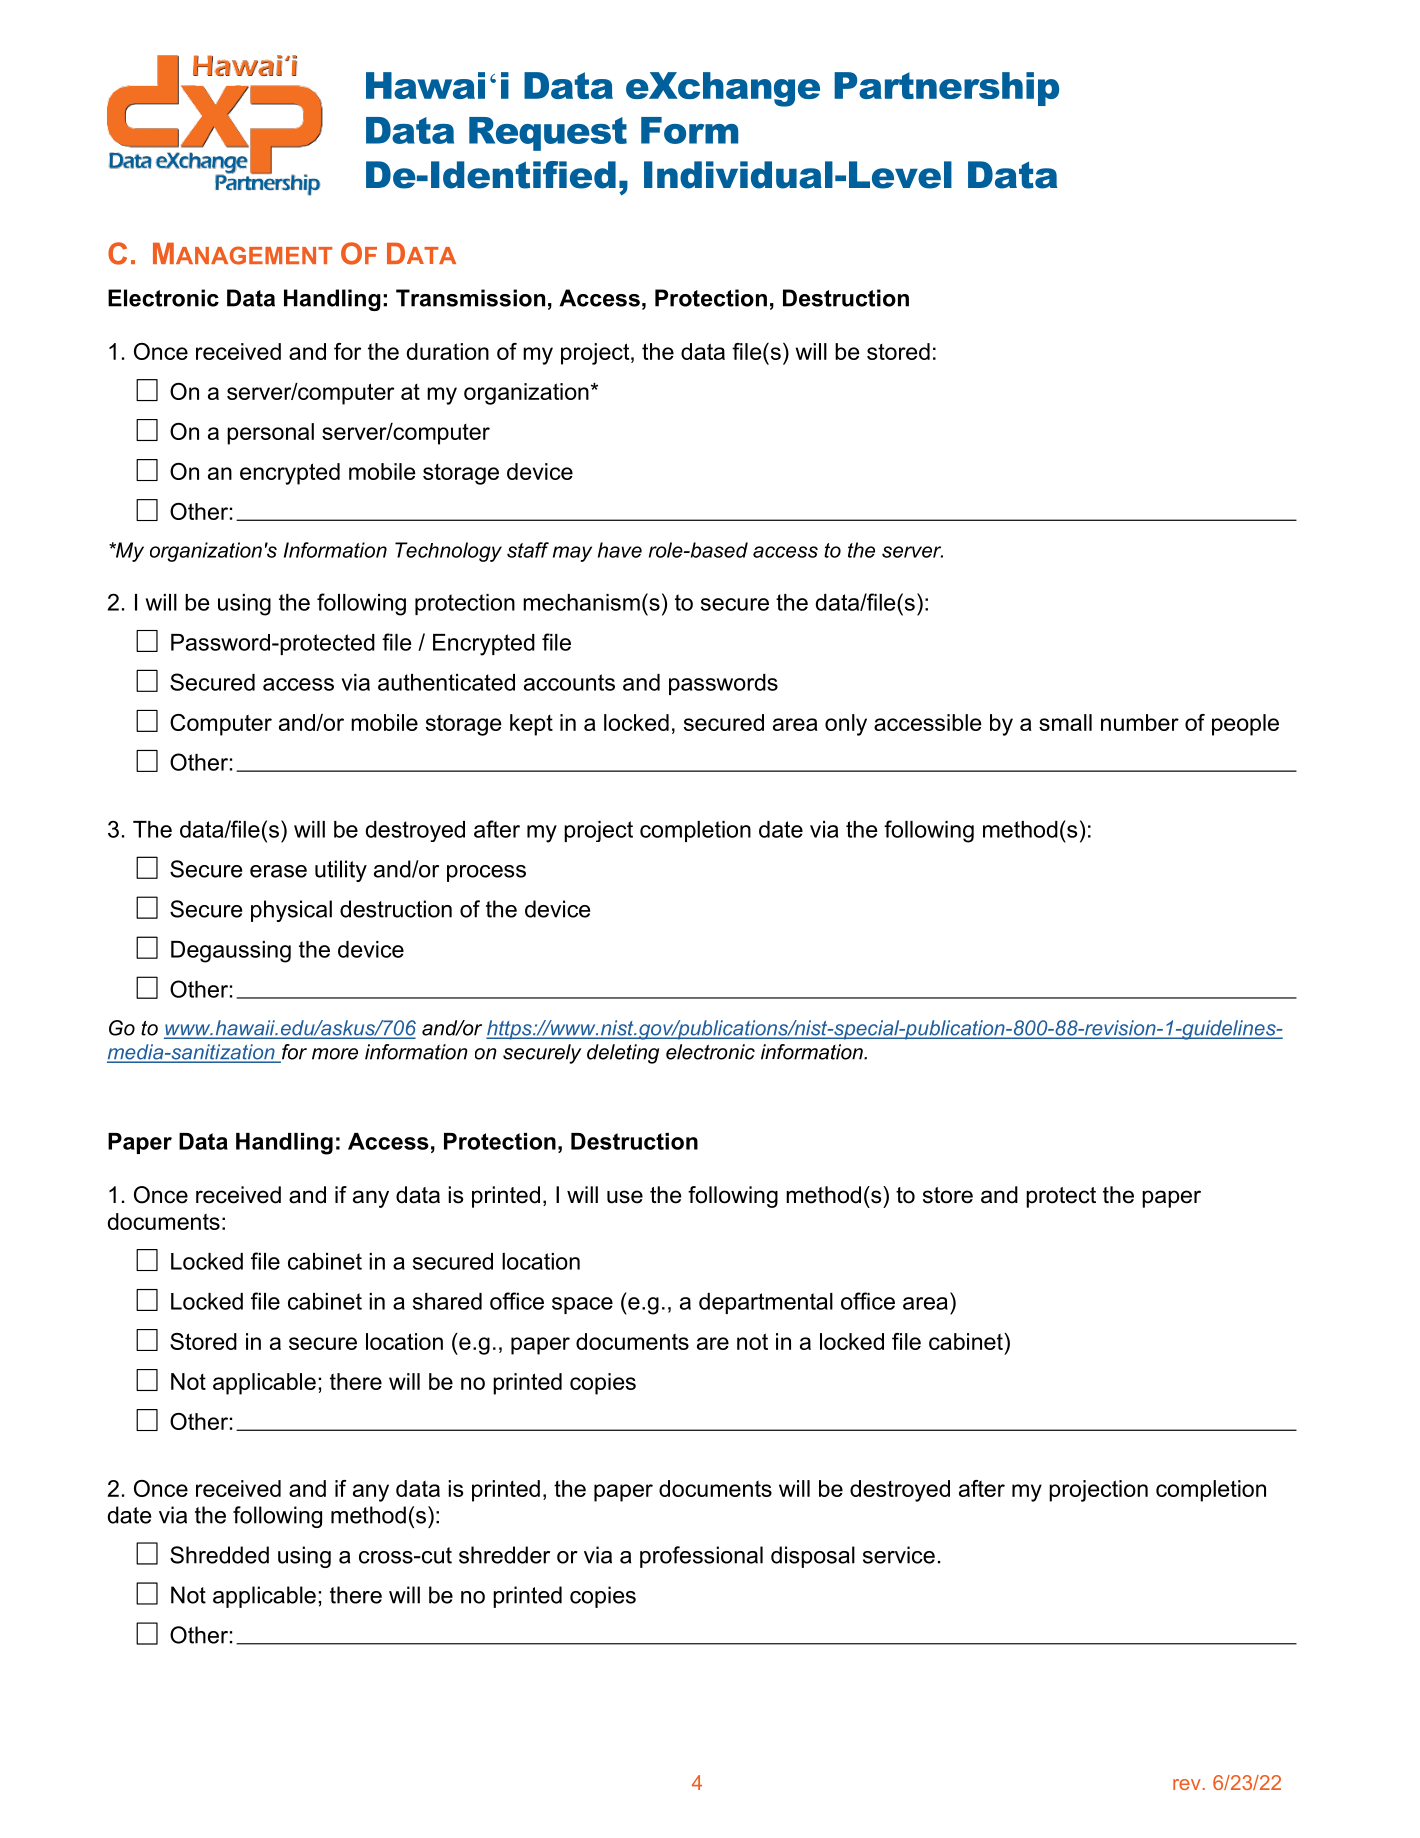 Image resolution: width=1420 pixels, height=1838 pixels. Describe the element at coordinates (899, 1555) in the page. I see `service` at that location.
